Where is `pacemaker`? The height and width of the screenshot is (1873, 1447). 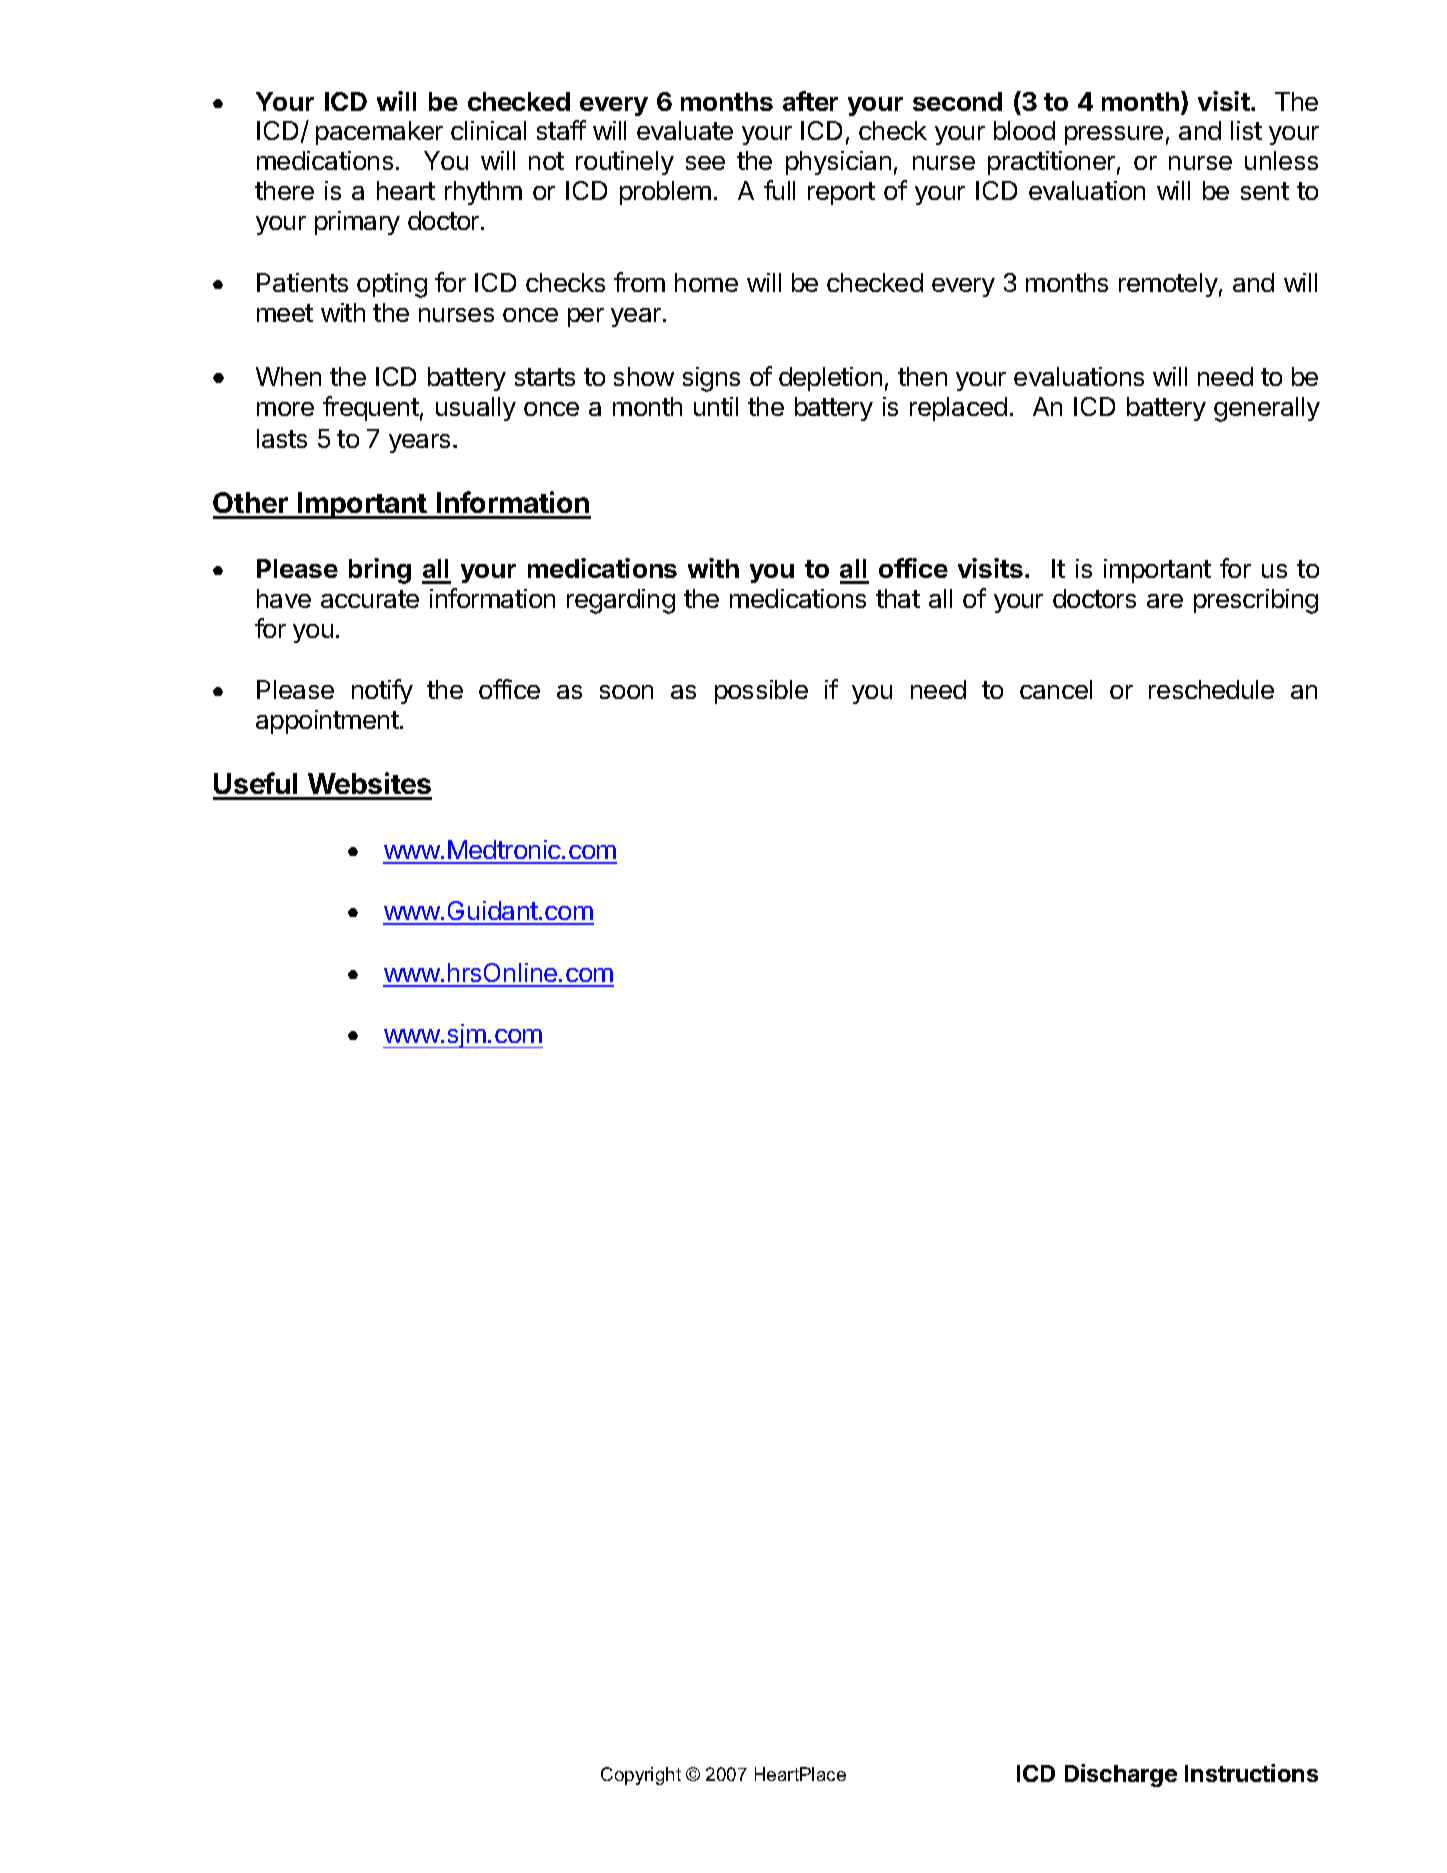 pacemaker is located at coordinates (379, 133).
